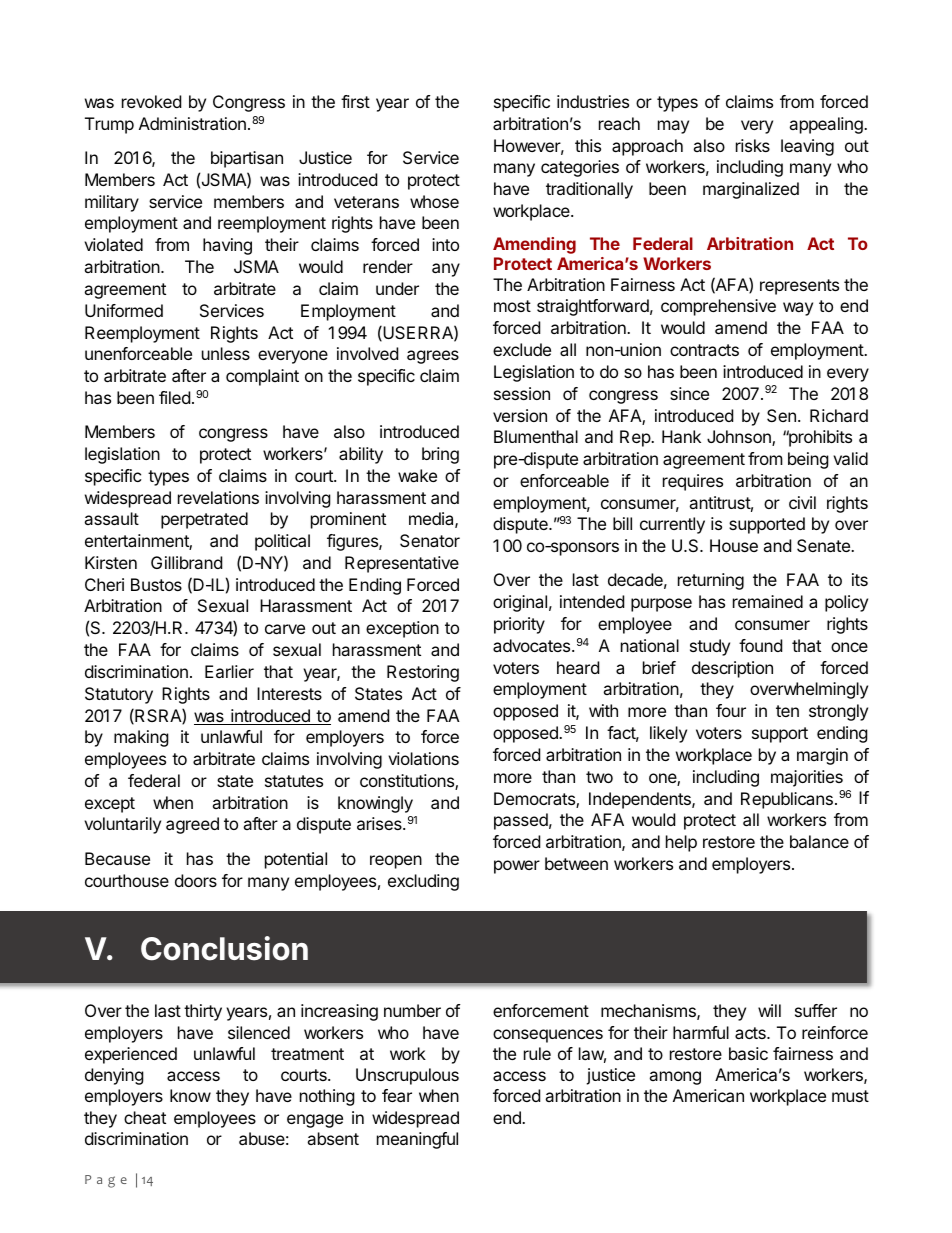 The height and width of the screenshot is (1233, 952). Describe the element at coordinates (145, 1117) in the screenshot. I see `cheat` at that location.
